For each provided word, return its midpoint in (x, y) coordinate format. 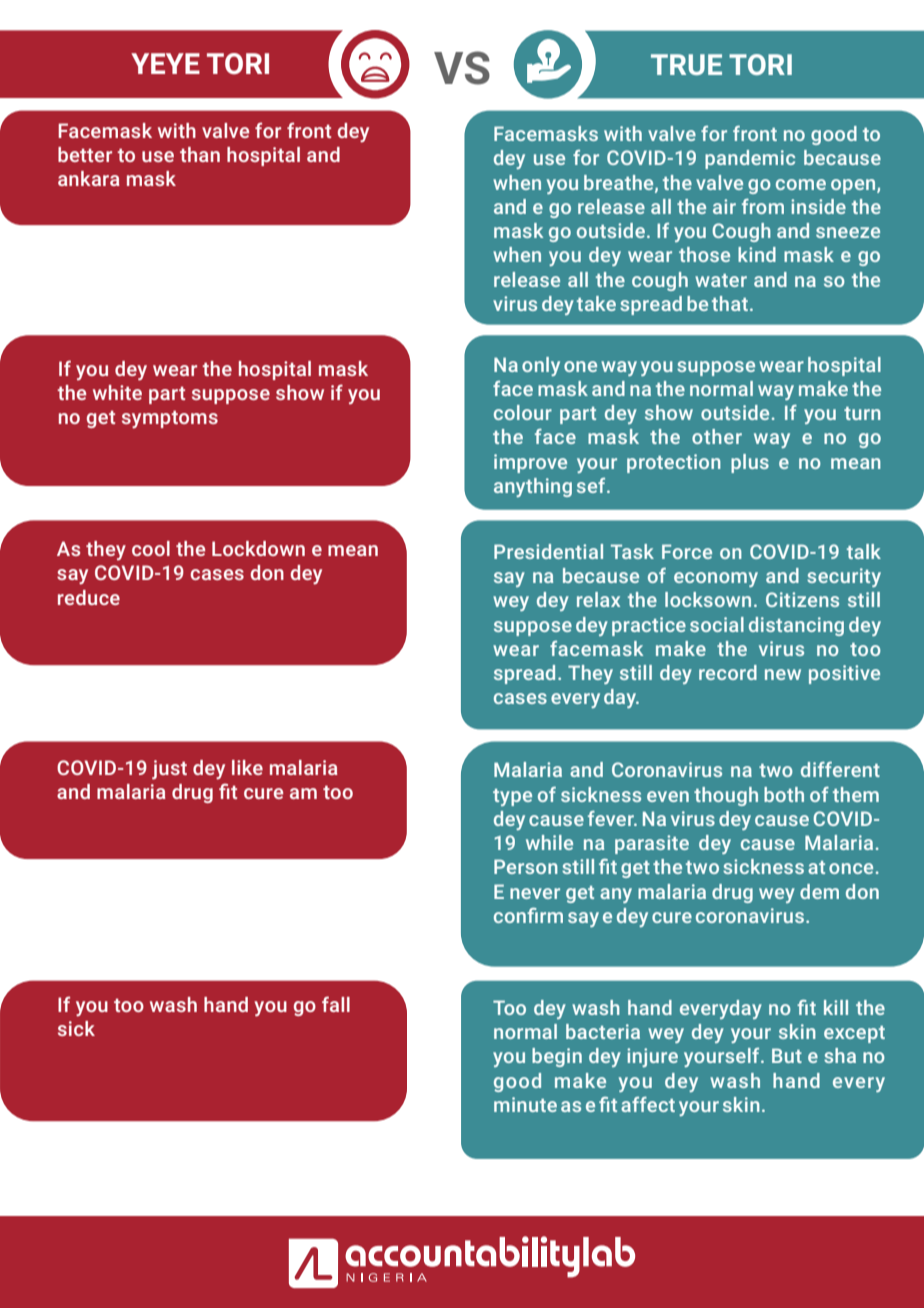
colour (523, 412)
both (784, 794)
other (717, 436)
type (512, 797)
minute (525, 1104)
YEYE (165, 63)
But (787, 1055)
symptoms (170, 419)
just (169, 770)
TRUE (686, 64)
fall (336, 1004)
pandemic (750, 159)
